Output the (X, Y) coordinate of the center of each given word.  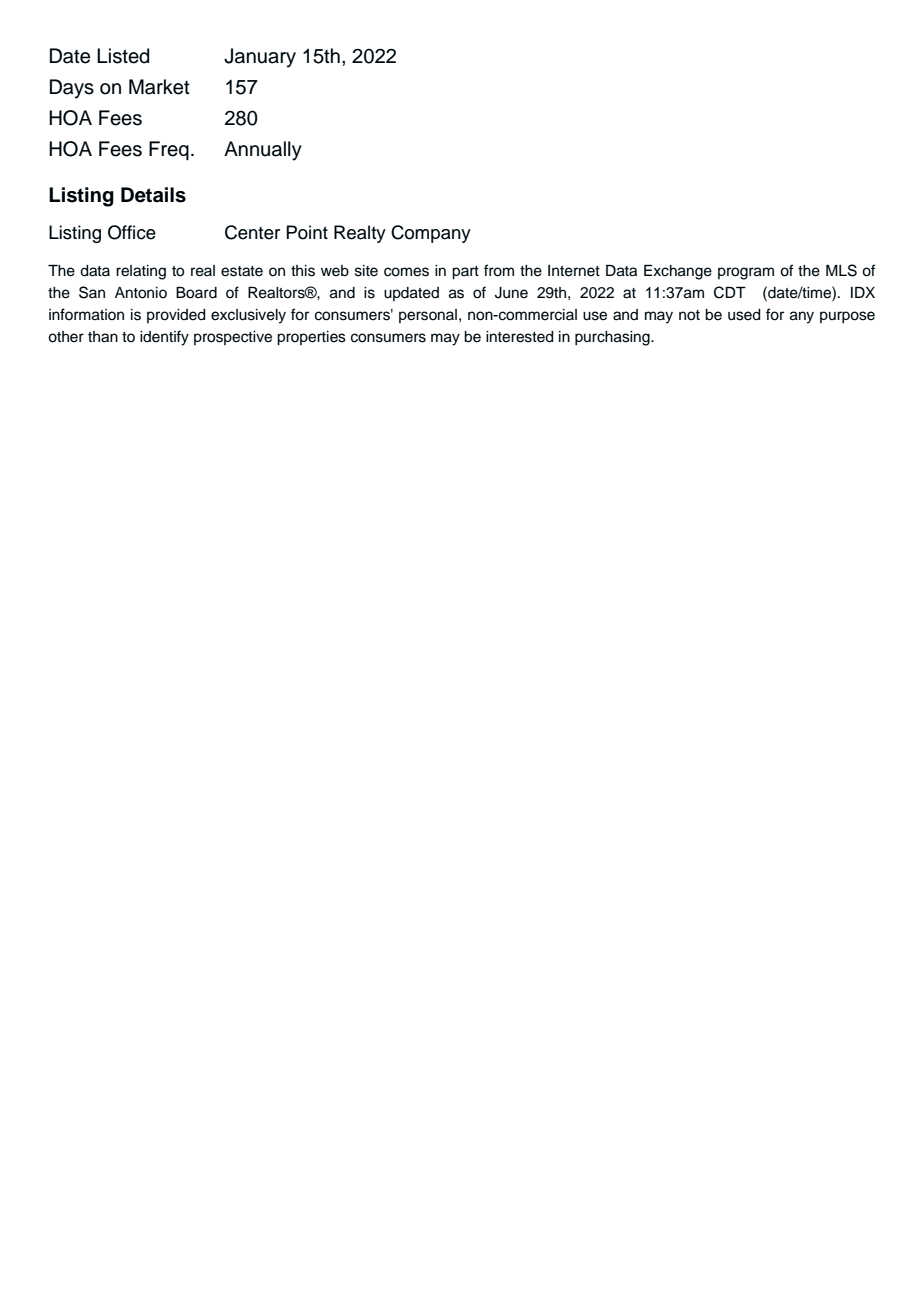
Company (431, 234)
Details (153, 195)
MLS (841, 270)
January (260, 58)
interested (519, 337)
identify (164, 338)
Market (159, 87)
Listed (123, 56)
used (744, 315)
